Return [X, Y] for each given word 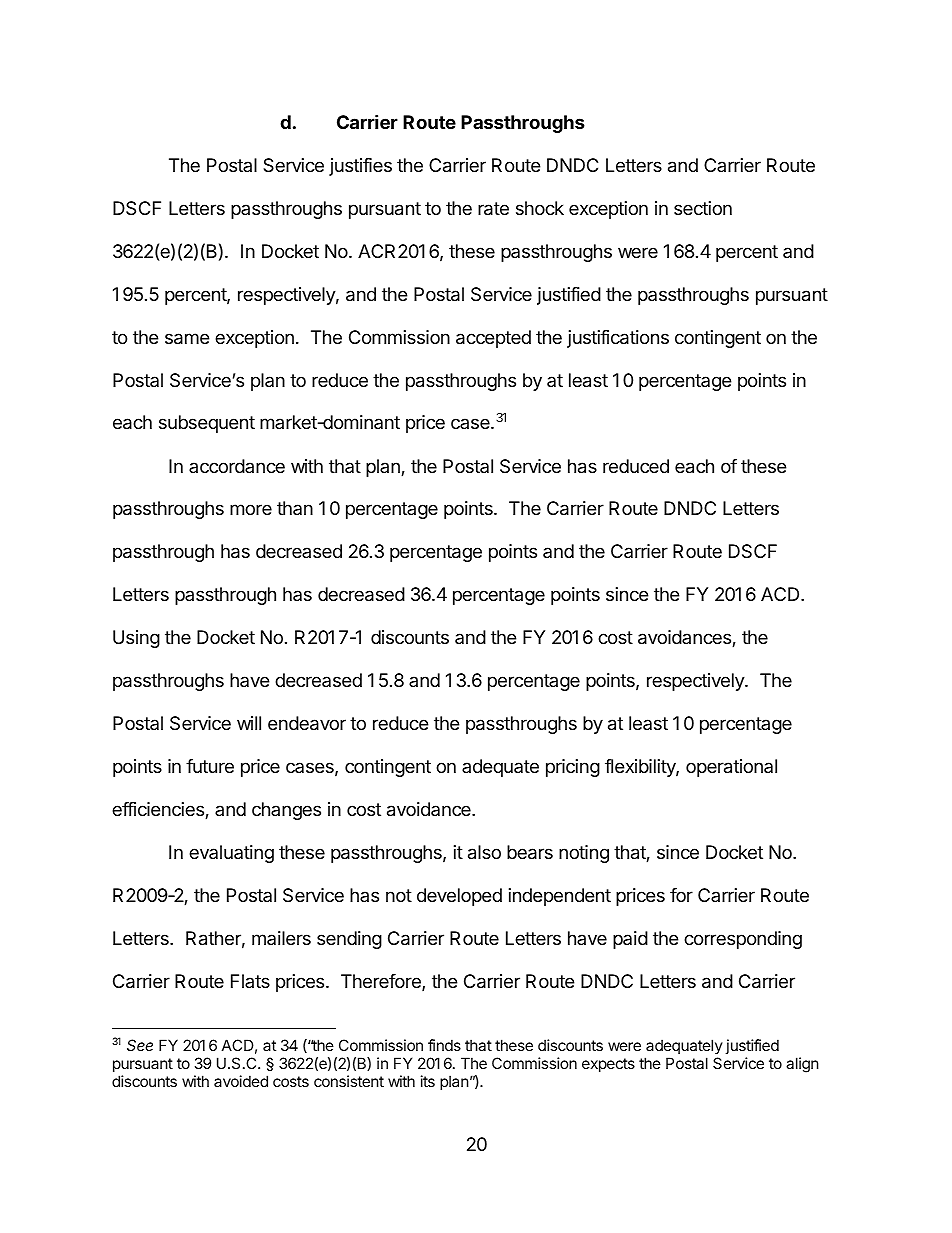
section [703, 208]
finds [444, 1045]
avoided [241, 1081]
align [802, 1065]
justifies [360, 167]
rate [493, 209]
